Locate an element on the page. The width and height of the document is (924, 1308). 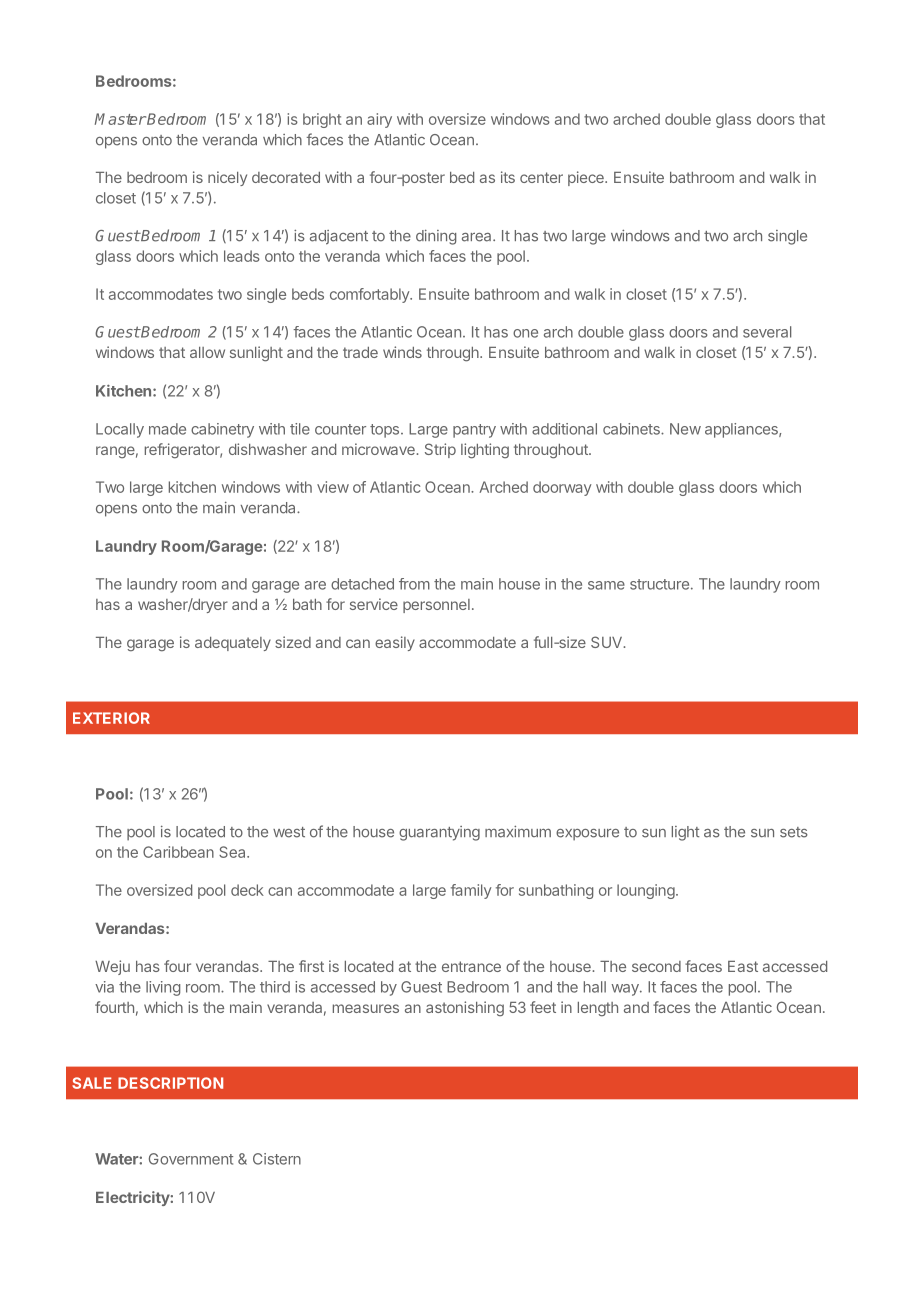
piece is located at coordinates (587, 178).
